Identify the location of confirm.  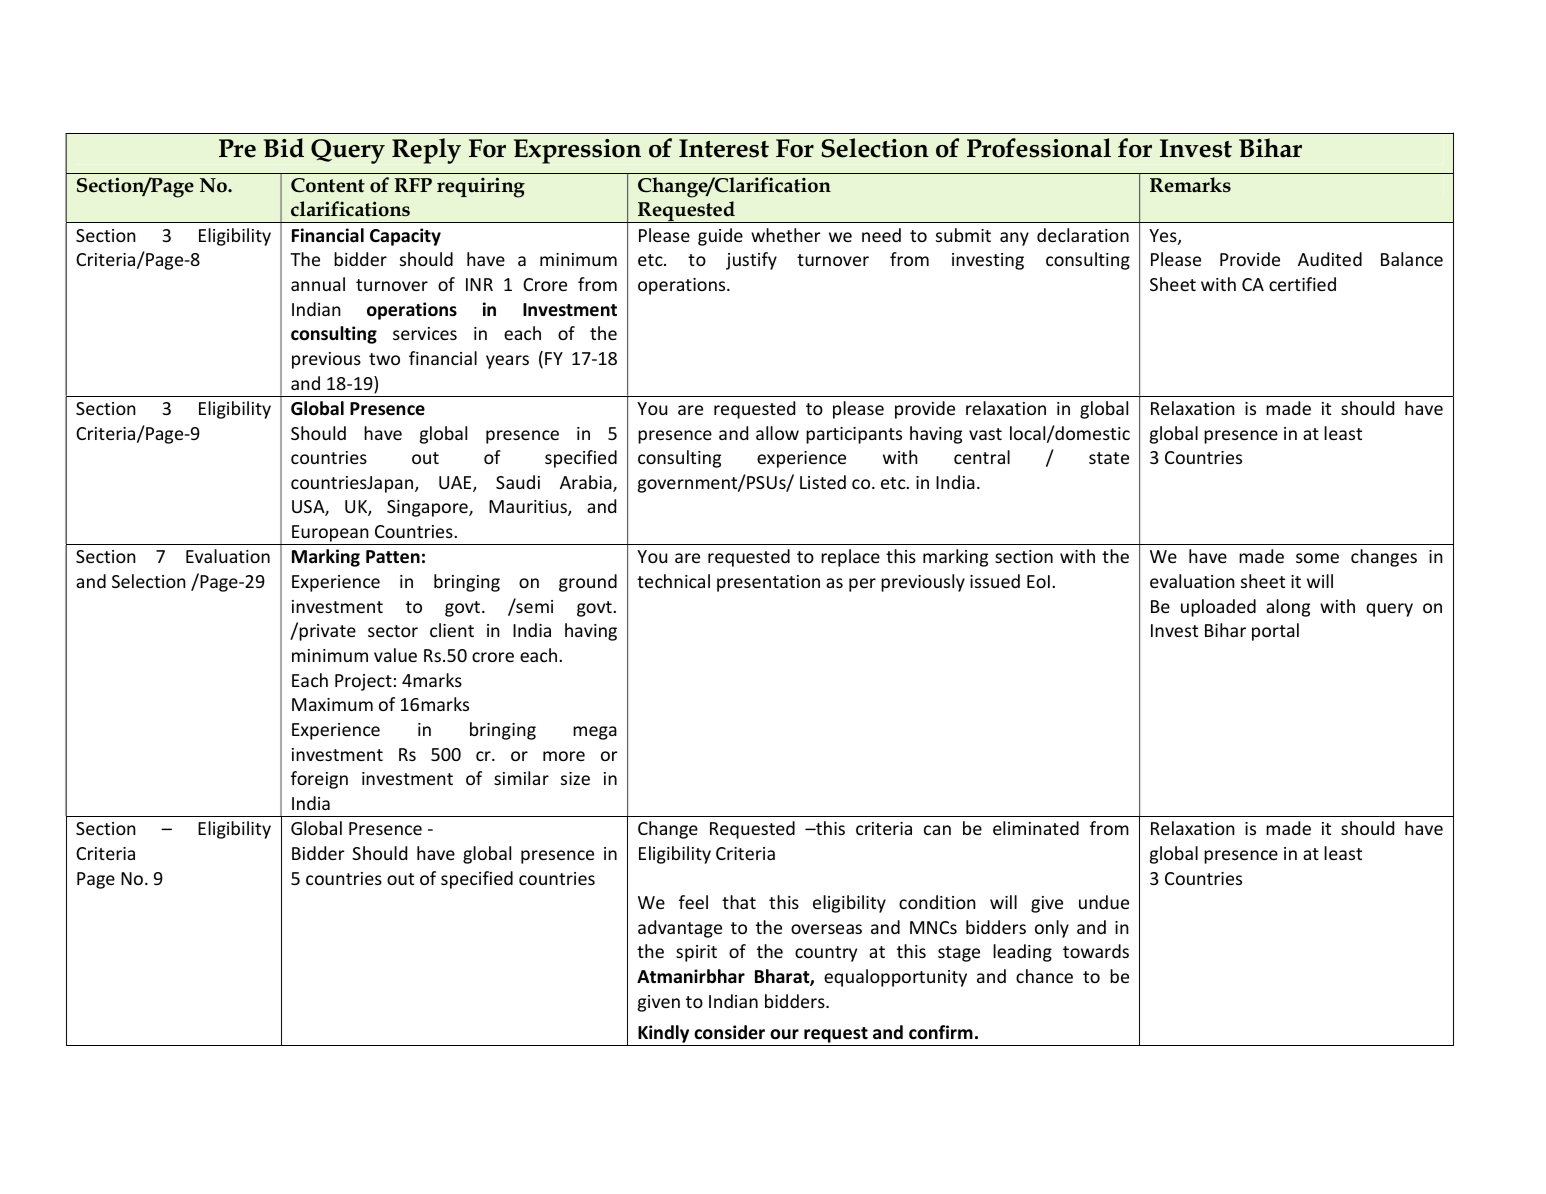
(941, 1032).
